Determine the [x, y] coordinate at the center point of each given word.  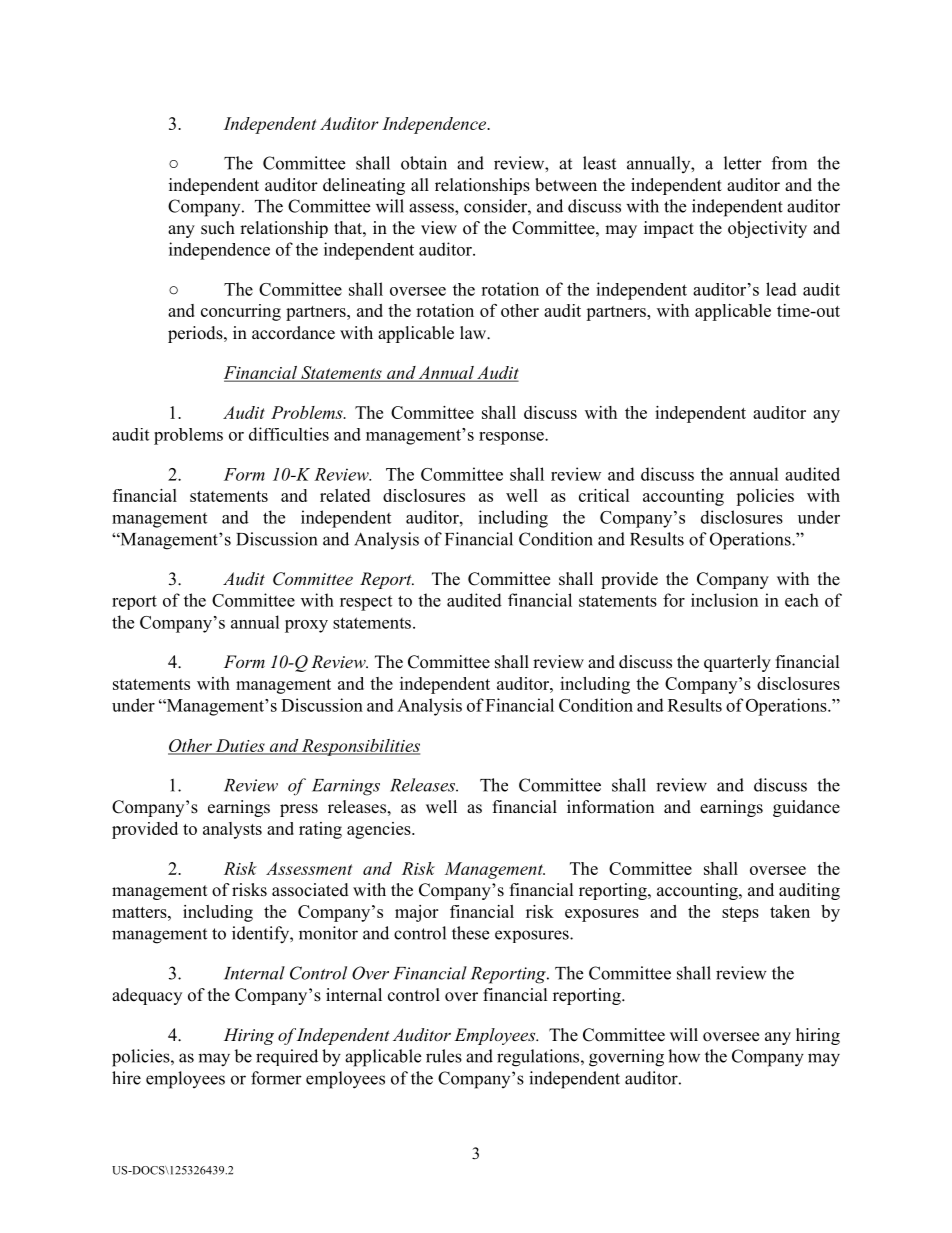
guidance [806, 808]
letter [743, 163]
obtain [424, 163]
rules [444, 1056]
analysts [232, 830]
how [684, 1056]
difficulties [289, 434]
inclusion [724, 600]
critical [604, 495]
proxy [306, 626]
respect [366, 603]
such [218, 228]
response [512, 438]
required [287, 1057]
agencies [380, 830]
